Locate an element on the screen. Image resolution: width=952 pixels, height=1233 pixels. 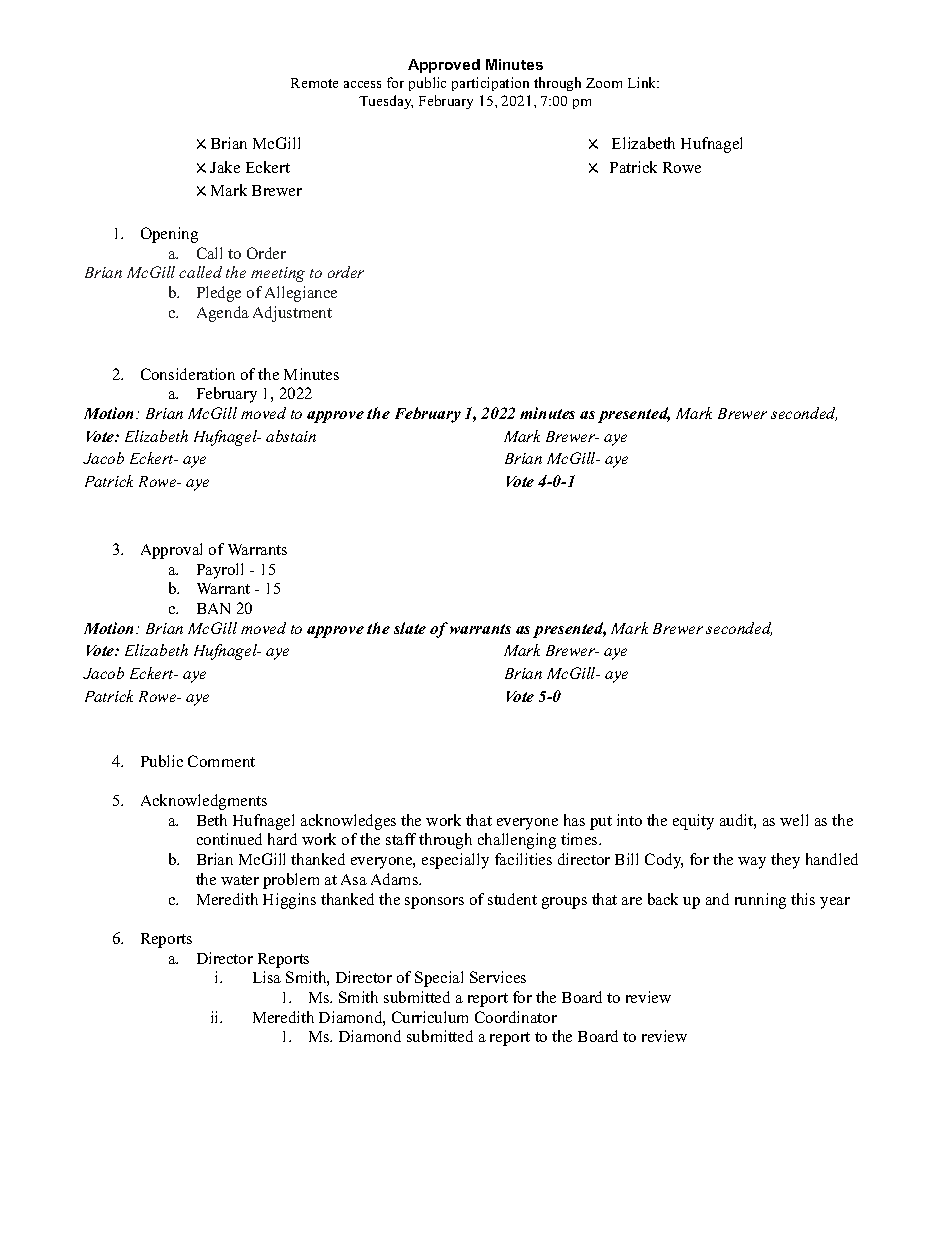
Lisa is located at coordinates (267, 977).
